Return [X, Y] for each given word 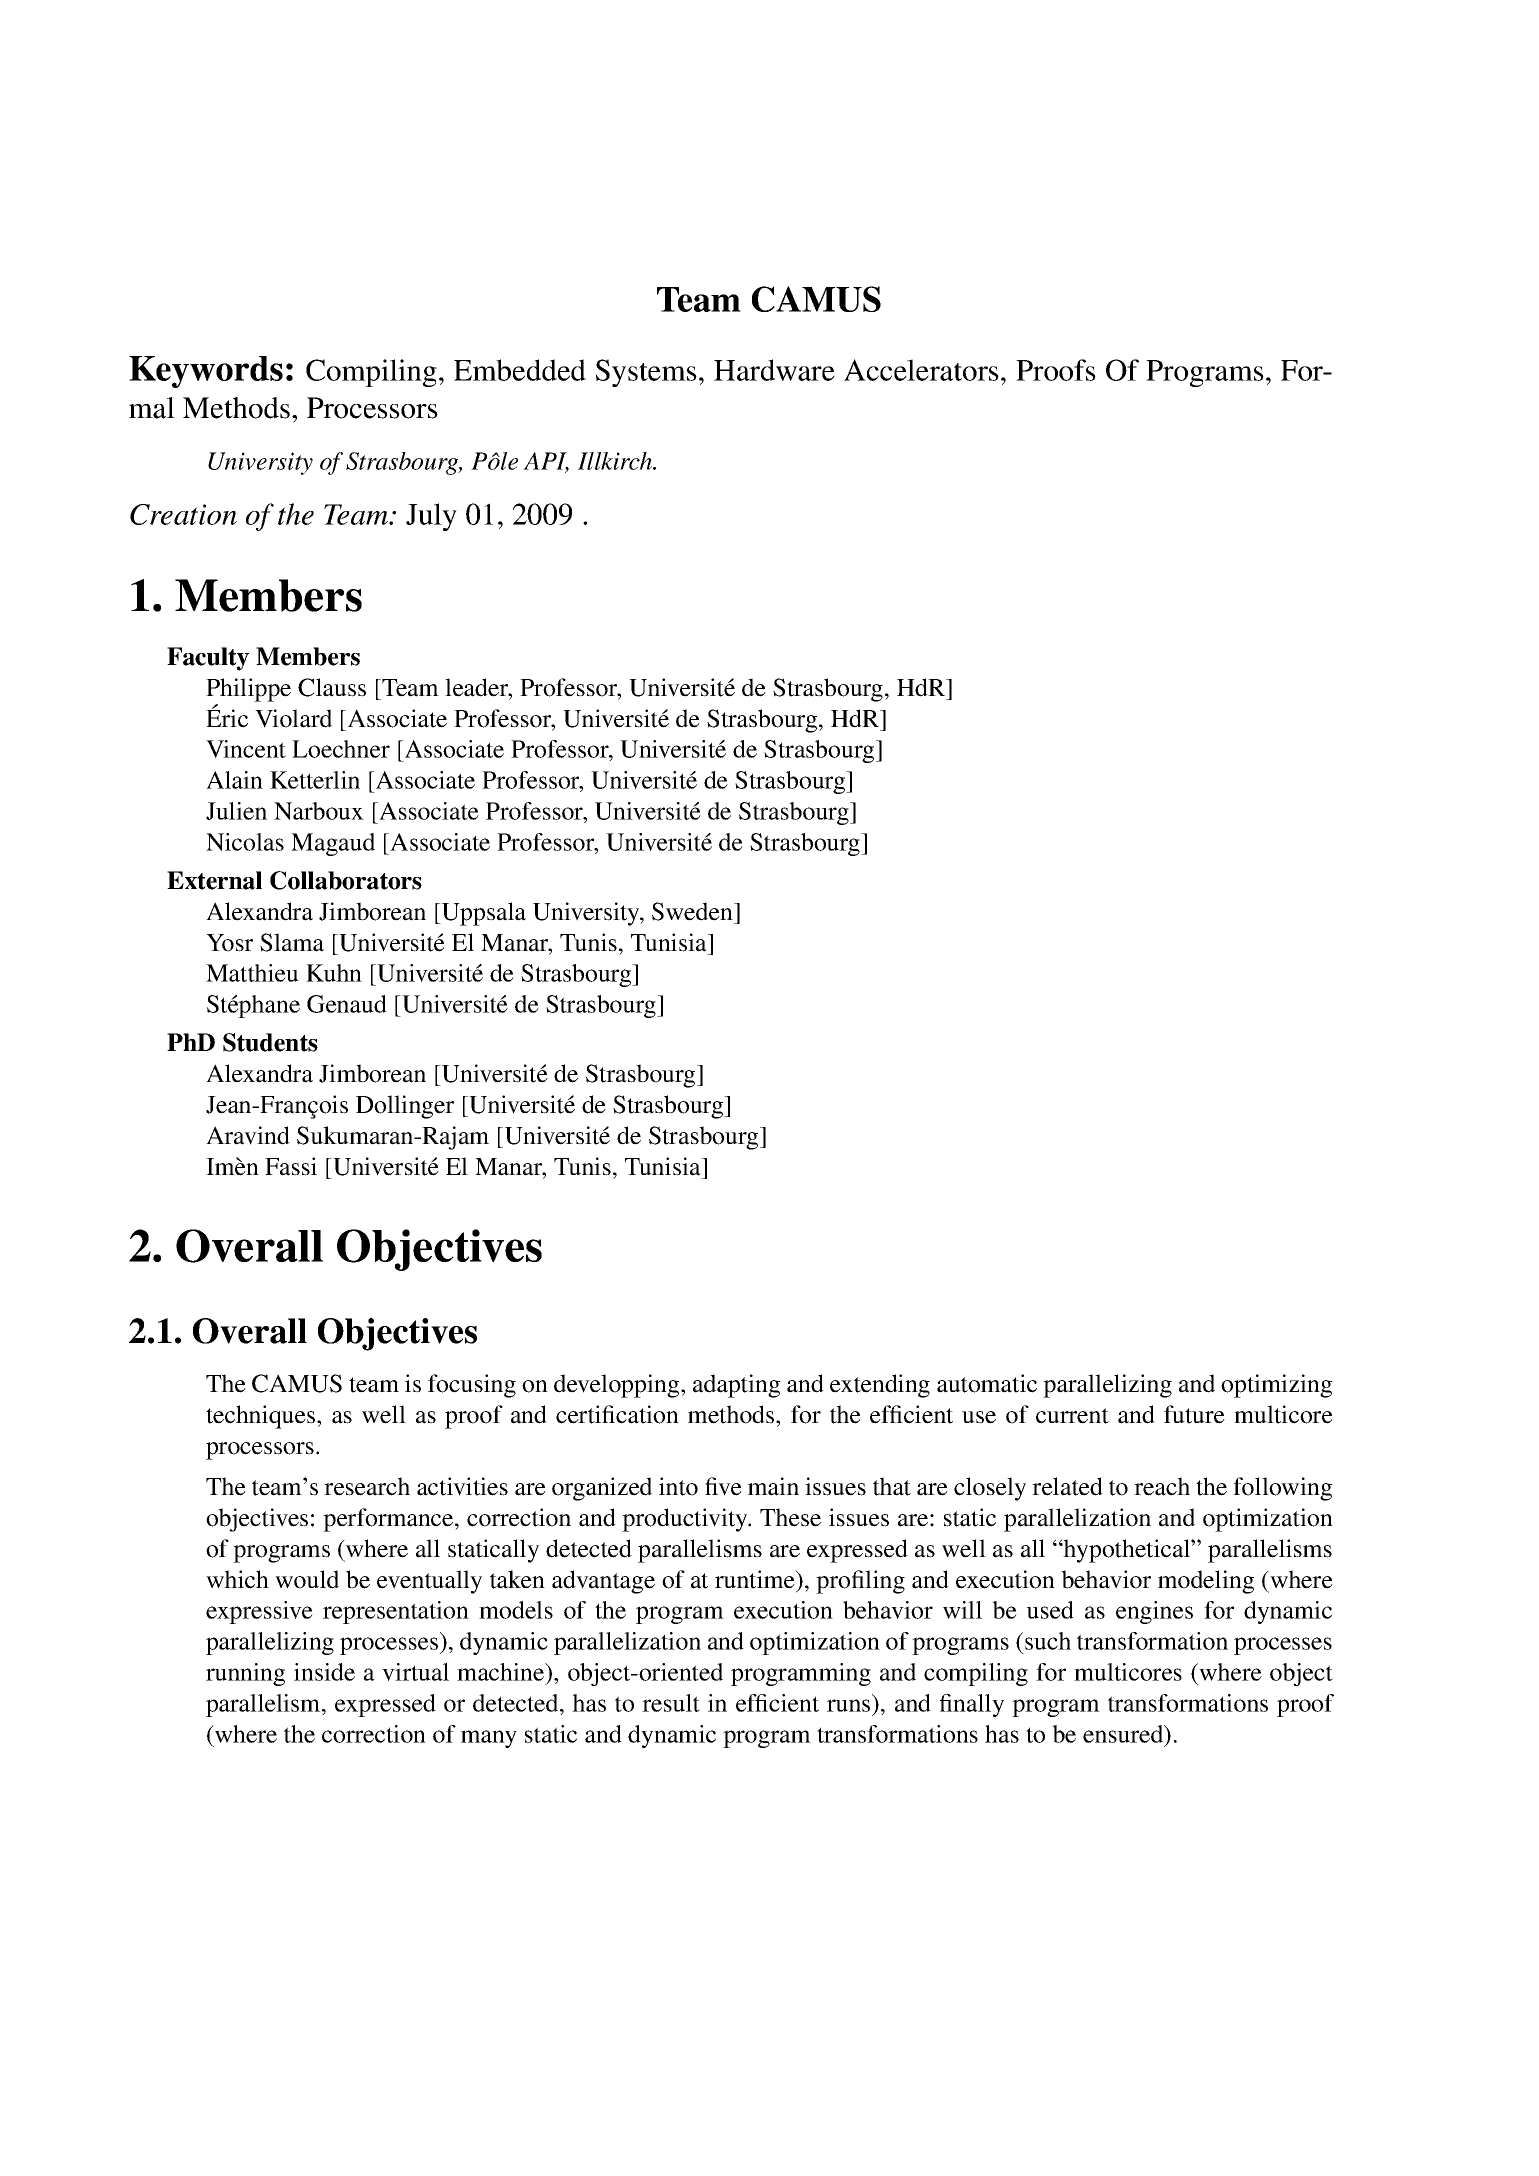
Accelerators [921, 370]
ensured [1124, 1734]
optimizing [1276, 1386]
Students [270, 1042]
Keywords [206, 372]
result [671, 1703]
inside [324, 1672]
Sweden [693, 911]
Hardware [774, 370]
